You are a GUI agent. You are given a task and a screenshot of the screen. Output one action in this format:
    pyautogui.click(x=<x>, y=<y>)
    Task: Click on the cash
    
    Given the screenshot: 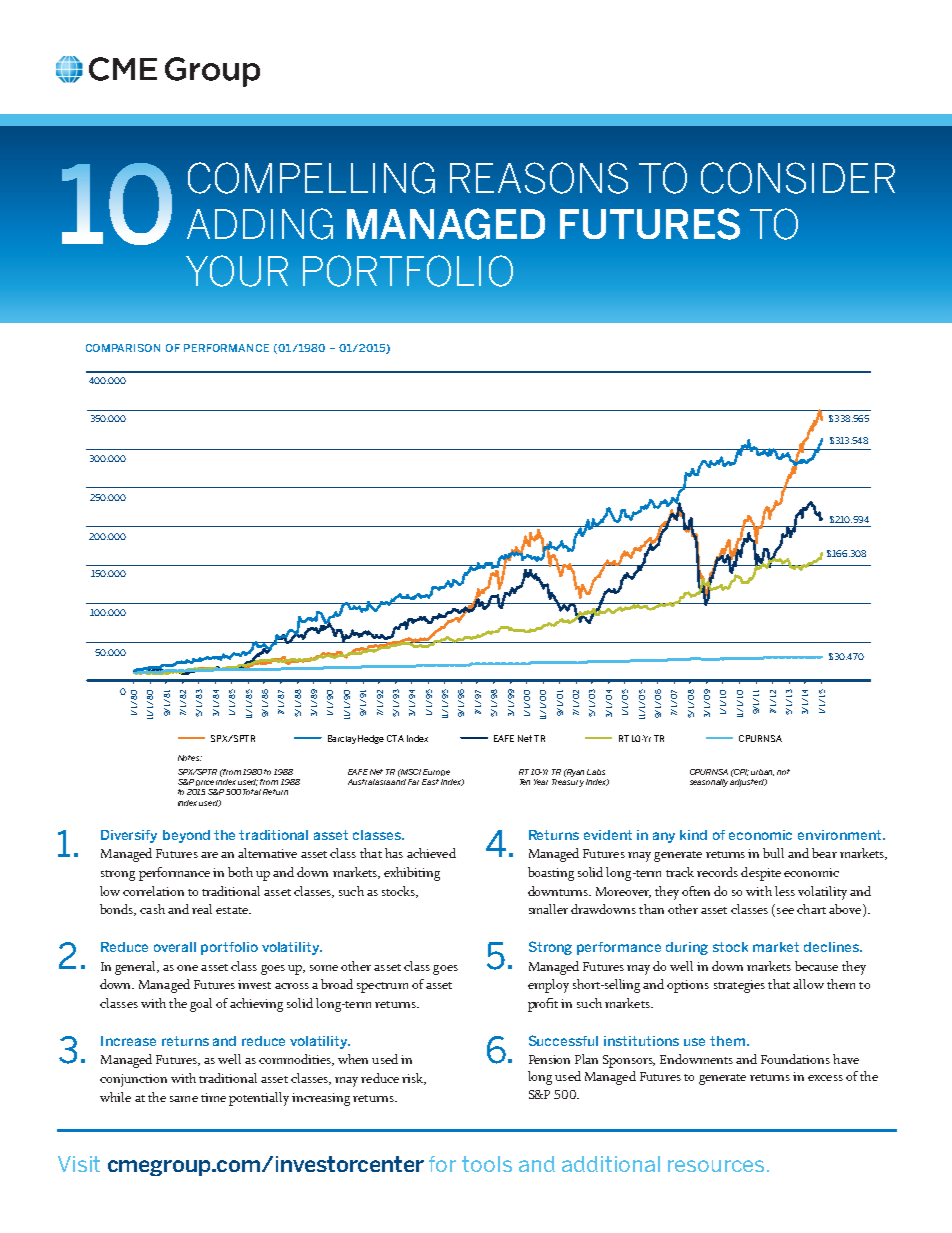 What is the action you would take?
    pyautogui.click(x=152, y=909)
